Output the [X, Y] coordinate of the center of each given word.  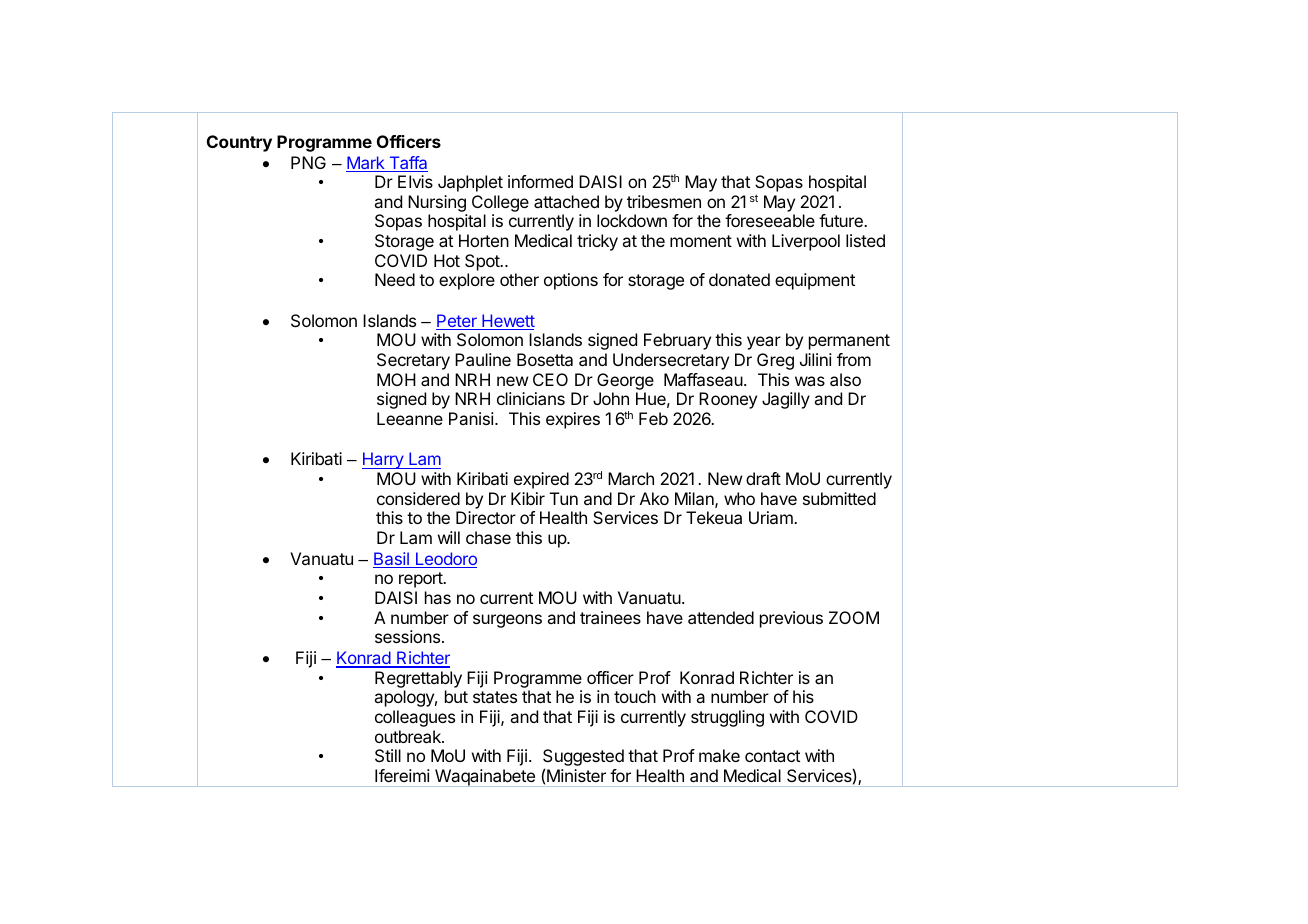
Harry [384, 460]
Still [388, 755]
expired [541, 480]
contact [772, 756]
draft [763, 478]
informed [540, 181]
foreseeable [770, 220]
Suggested [583, 759]
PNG [308, 162]
